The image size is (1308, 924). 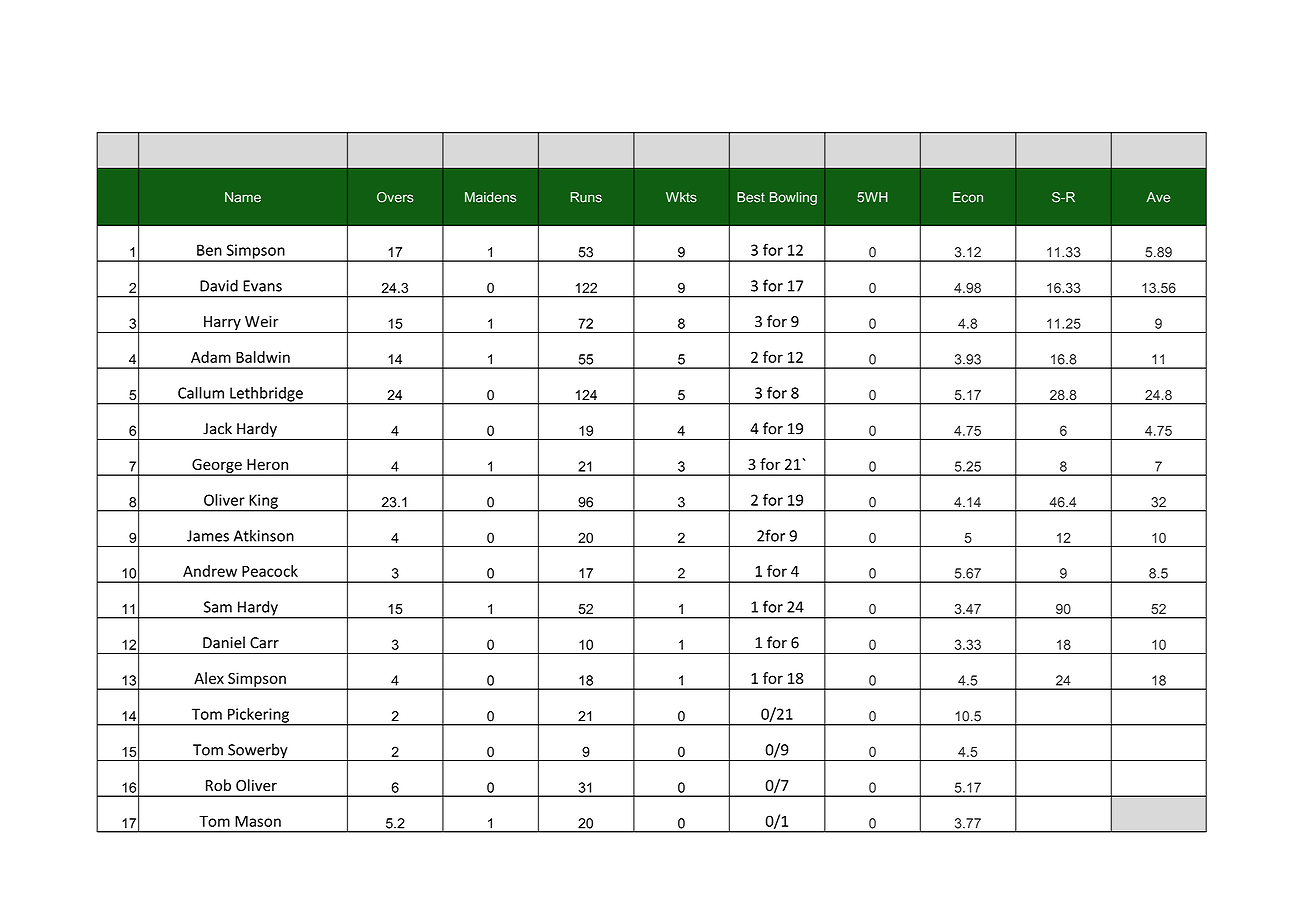 What do you see at coordinates (751, 197) in the document?
I see `Best` at bounding box center [751, 197].
